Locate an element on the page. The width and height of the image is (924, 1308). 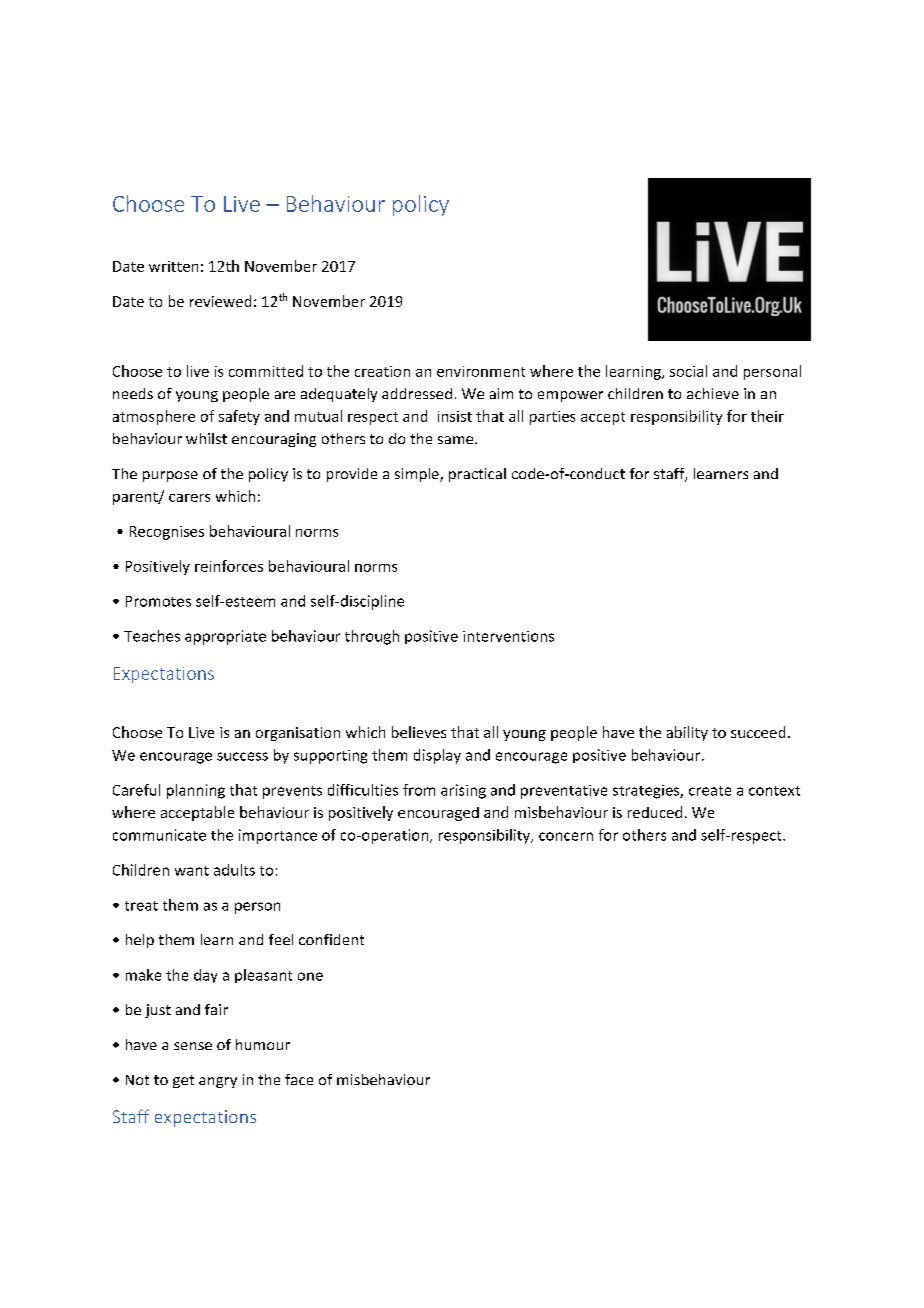
achieve is located at coordinates (713, 393).
